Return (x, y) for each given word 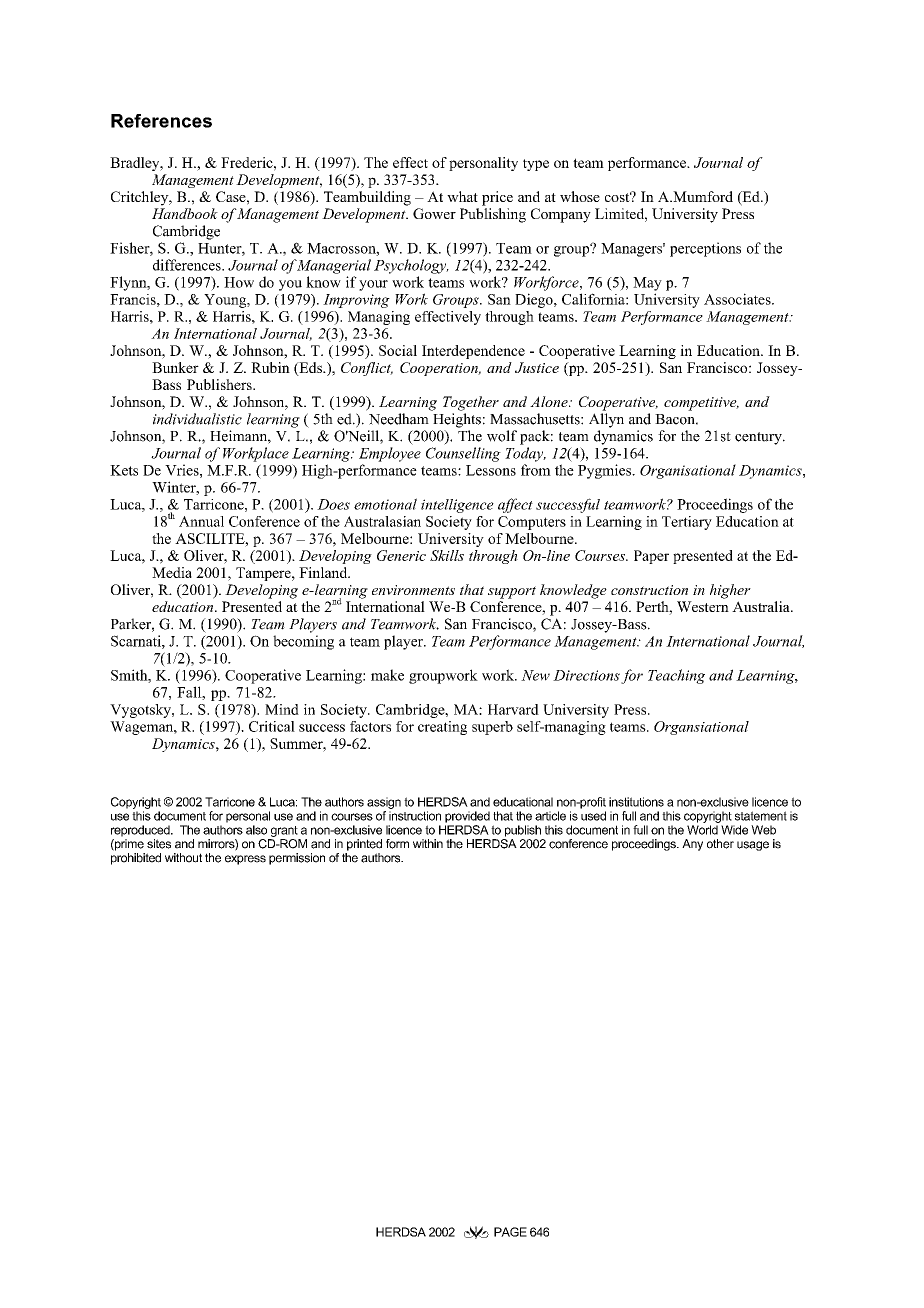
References (161, 121)
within (428, 843)
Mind (282, 709)
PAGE (510, 1232)
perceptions (705, 249)
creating (442, 728)
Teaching (676, 676)
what (462, 196)
